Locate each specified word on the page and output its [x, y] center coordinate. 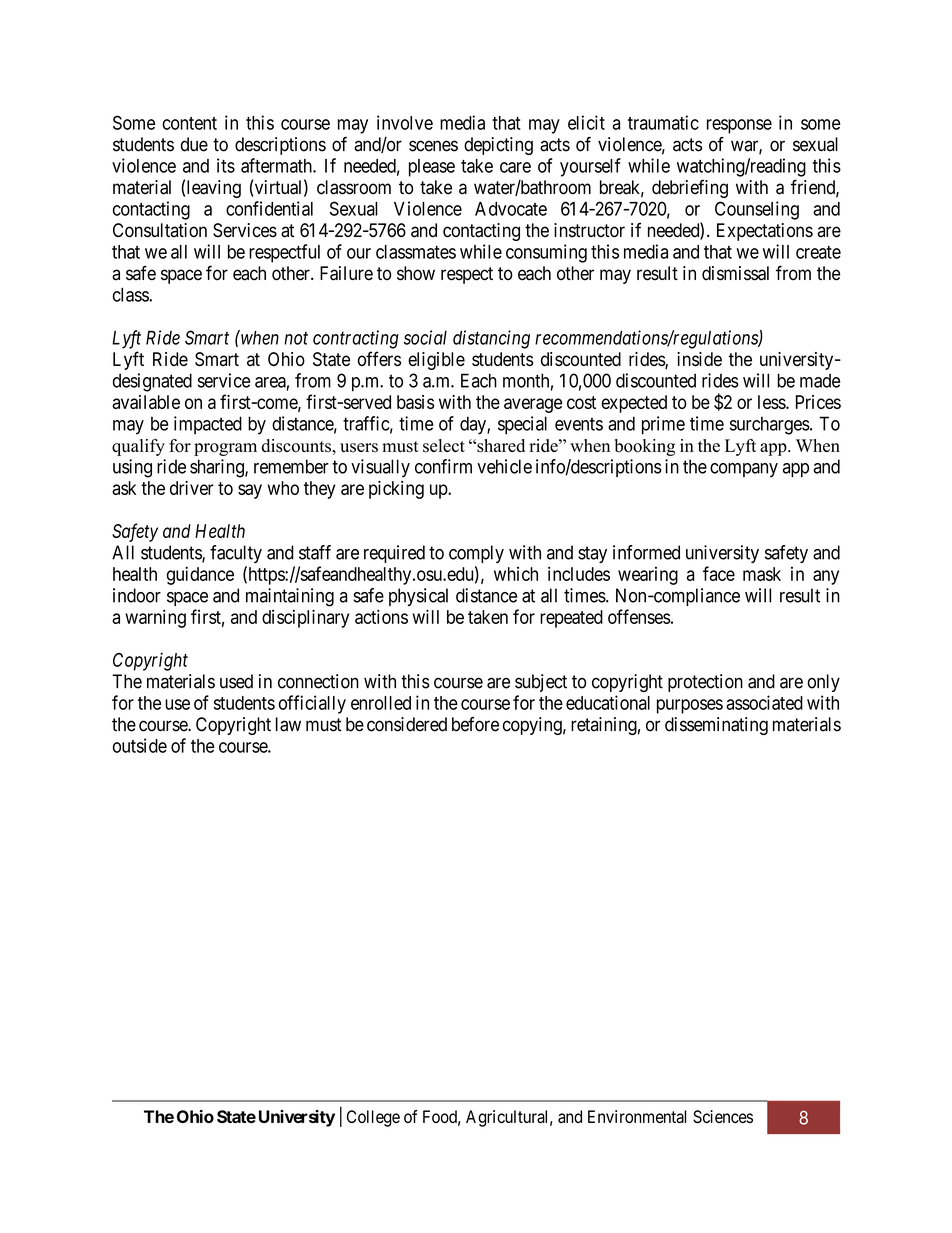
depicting [498, 146]
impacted [208, 425]
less [772, 402]
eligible [436, 361]
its [226, 165]
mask [762, 574]
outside [140, 745]
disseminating [716, 726]
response [739, 126]
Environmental [637, 1116]
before [475, 724]
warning [155, 618]
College [373, 1118]
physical [418, 597]
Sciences [723, 1116]
